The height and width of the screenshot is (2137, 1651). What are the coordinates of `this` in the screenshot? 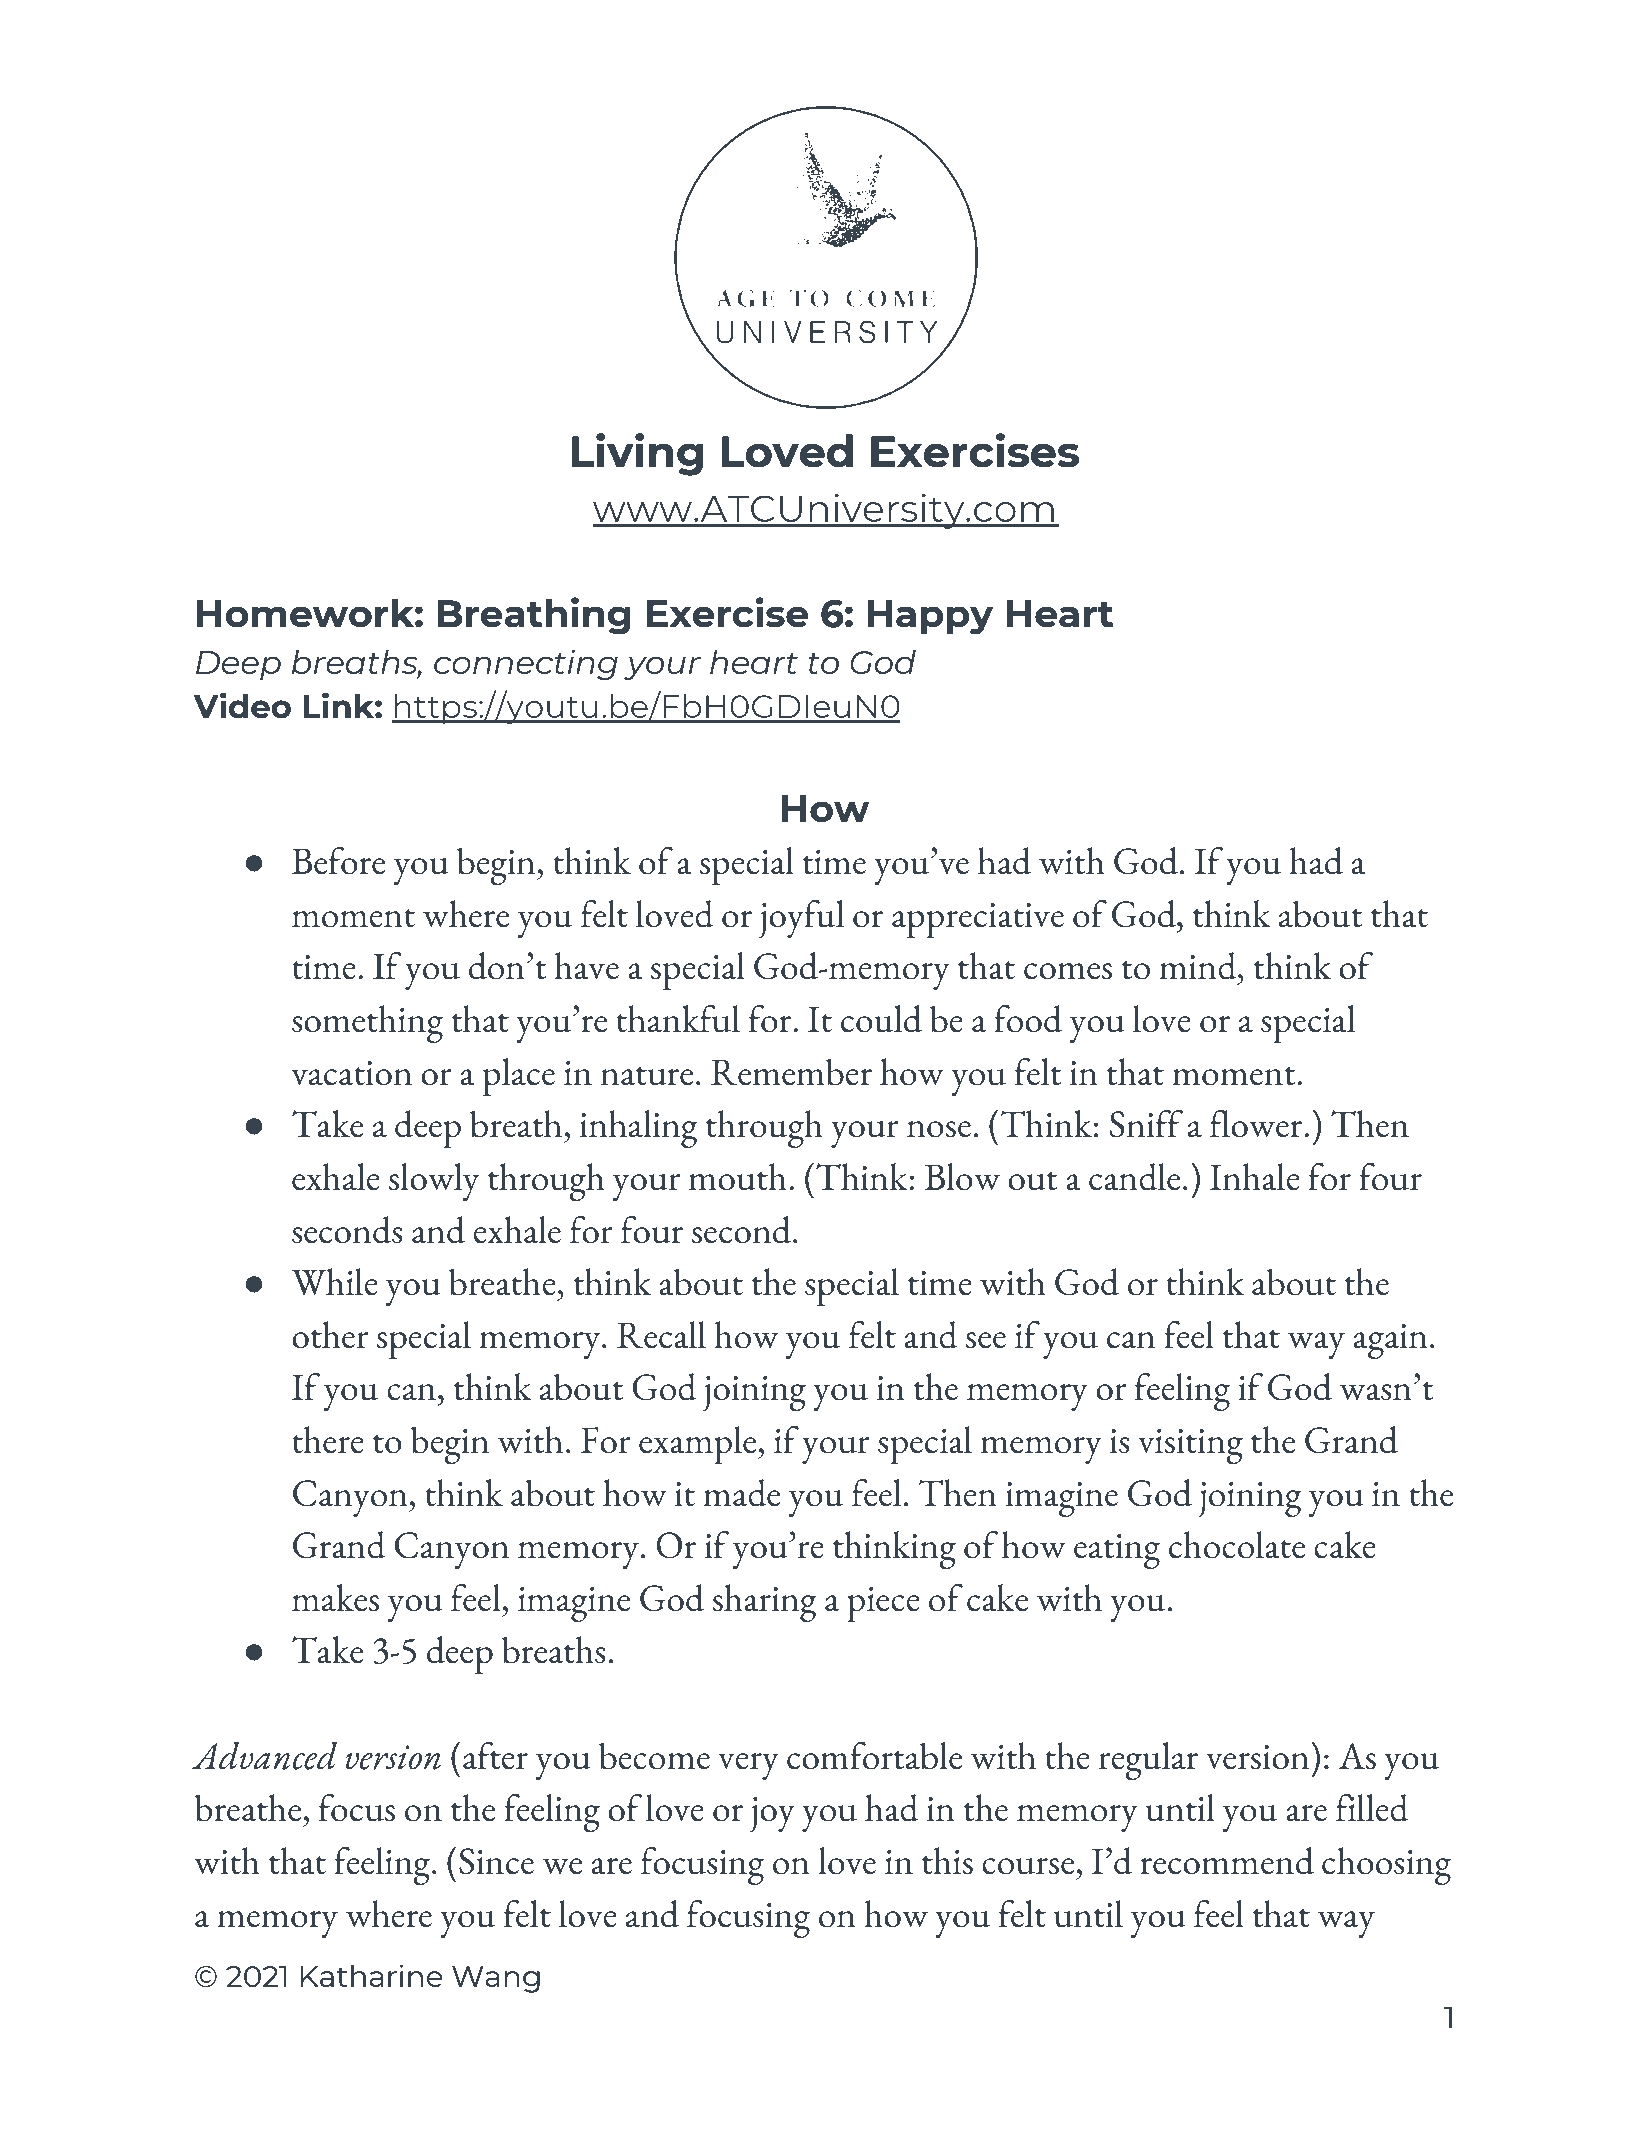 It's located at (947, 1861).
